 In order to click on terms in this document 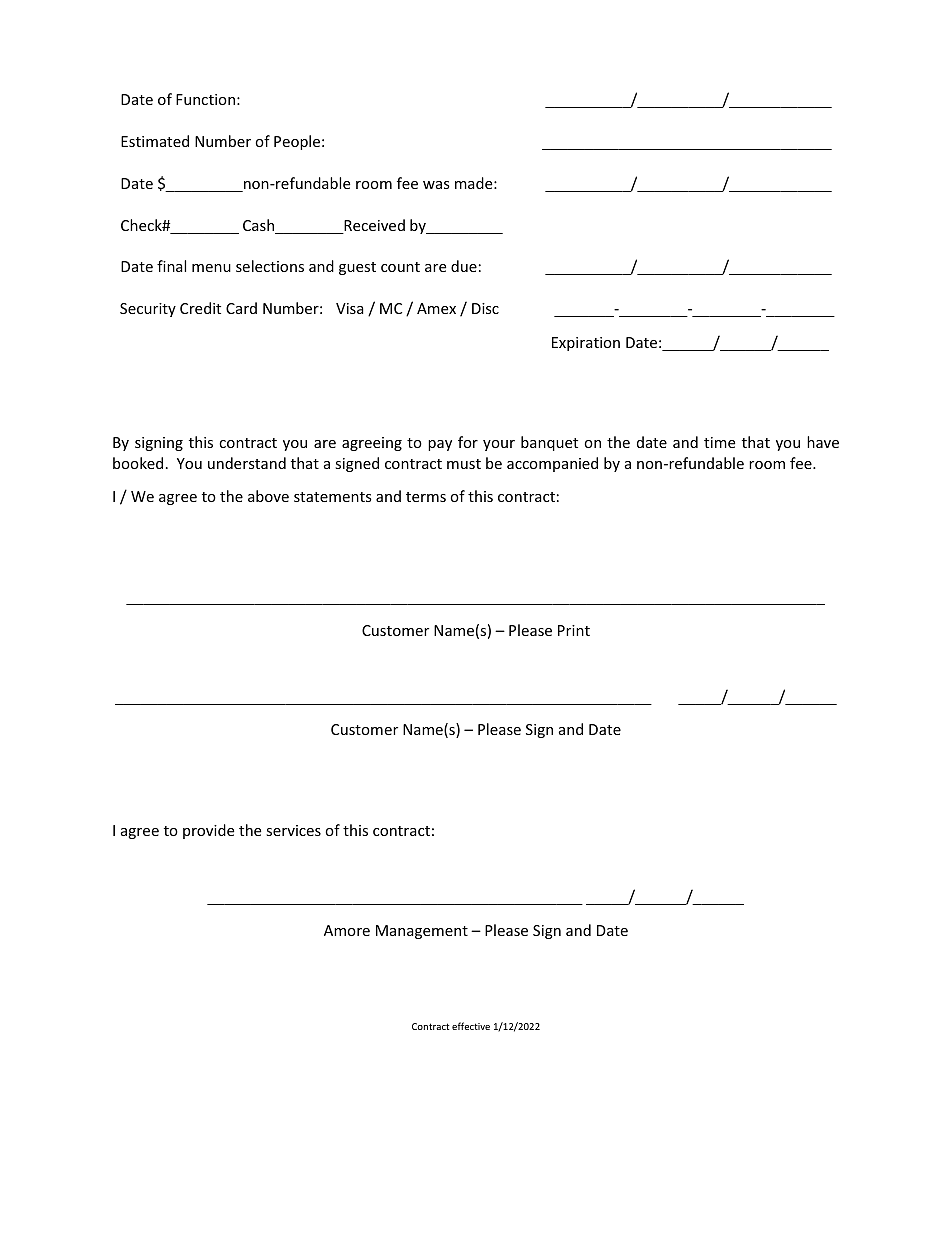, I will do `click(426, 497)`.
